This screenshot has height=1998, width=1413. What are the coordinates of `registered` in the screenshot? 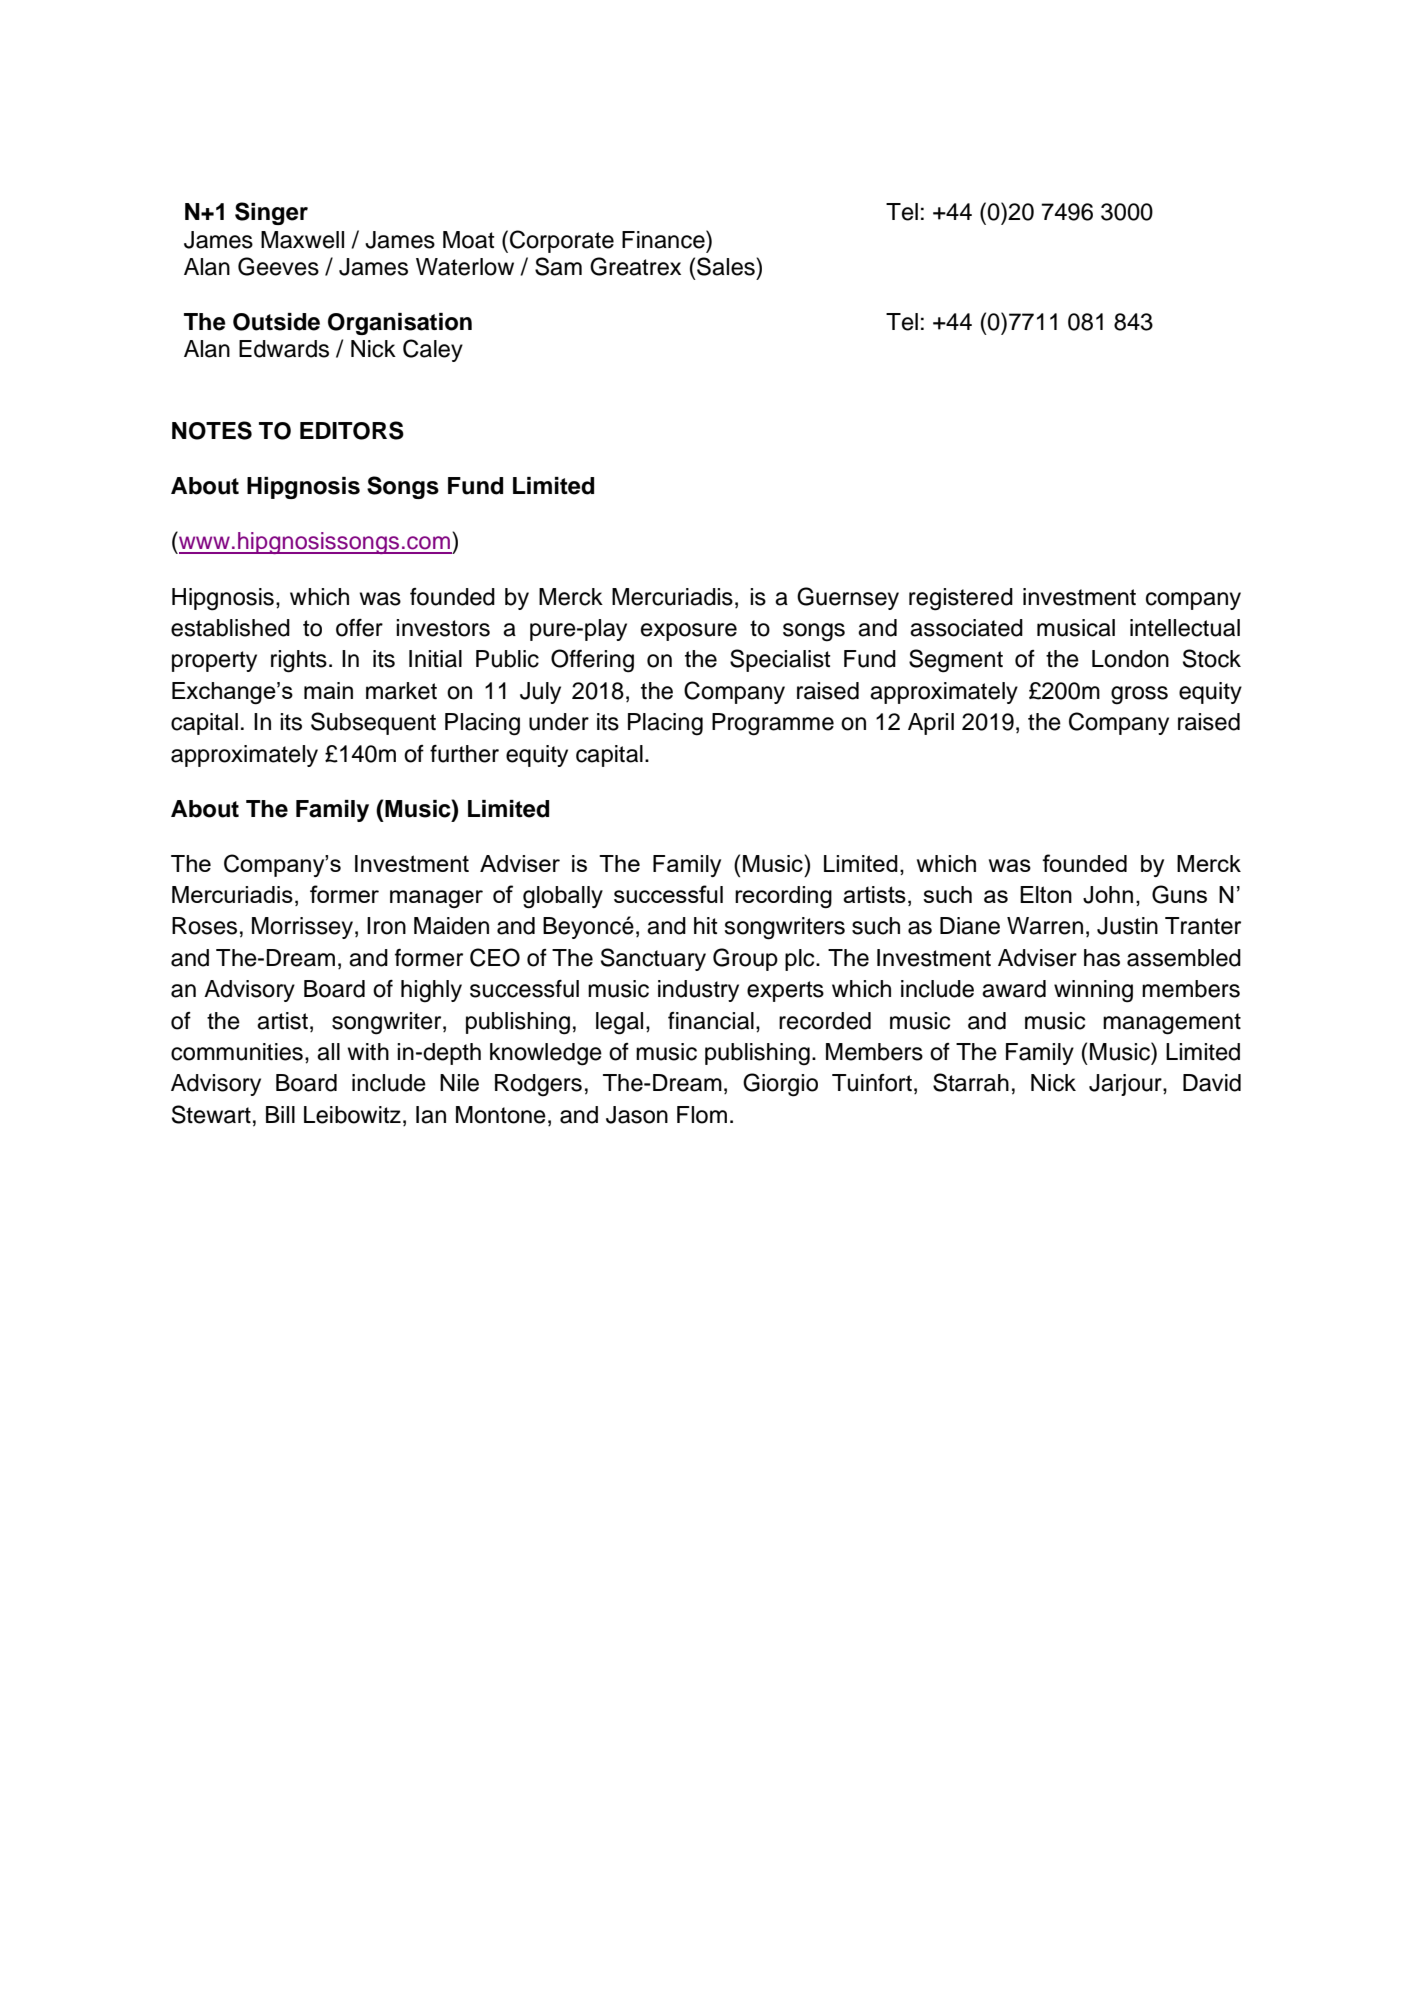 It's located at (961, 599).
